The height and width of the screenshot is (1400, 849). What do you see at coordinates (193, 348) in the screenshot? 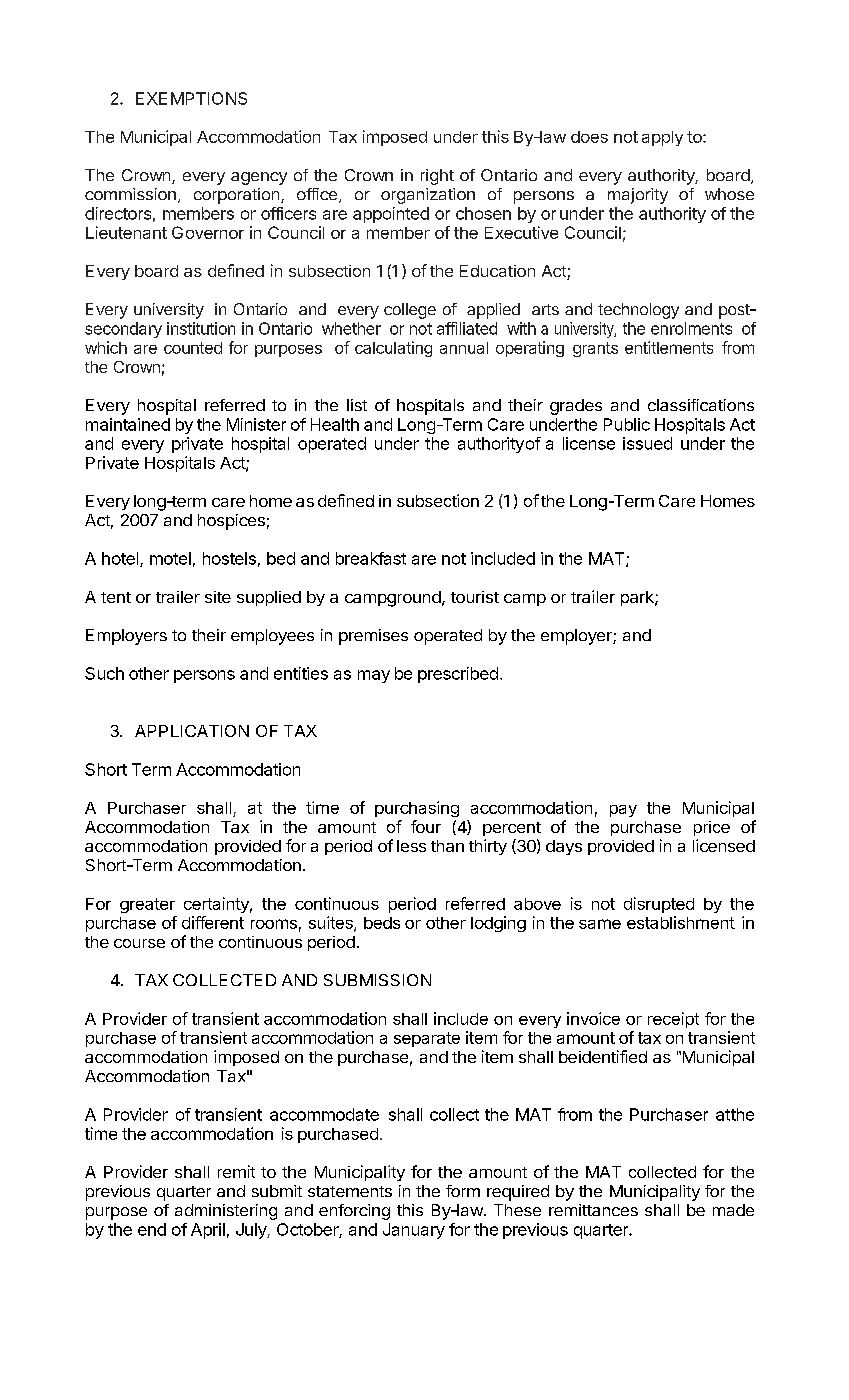
I see `counted` at bounding box center [193, 348].
